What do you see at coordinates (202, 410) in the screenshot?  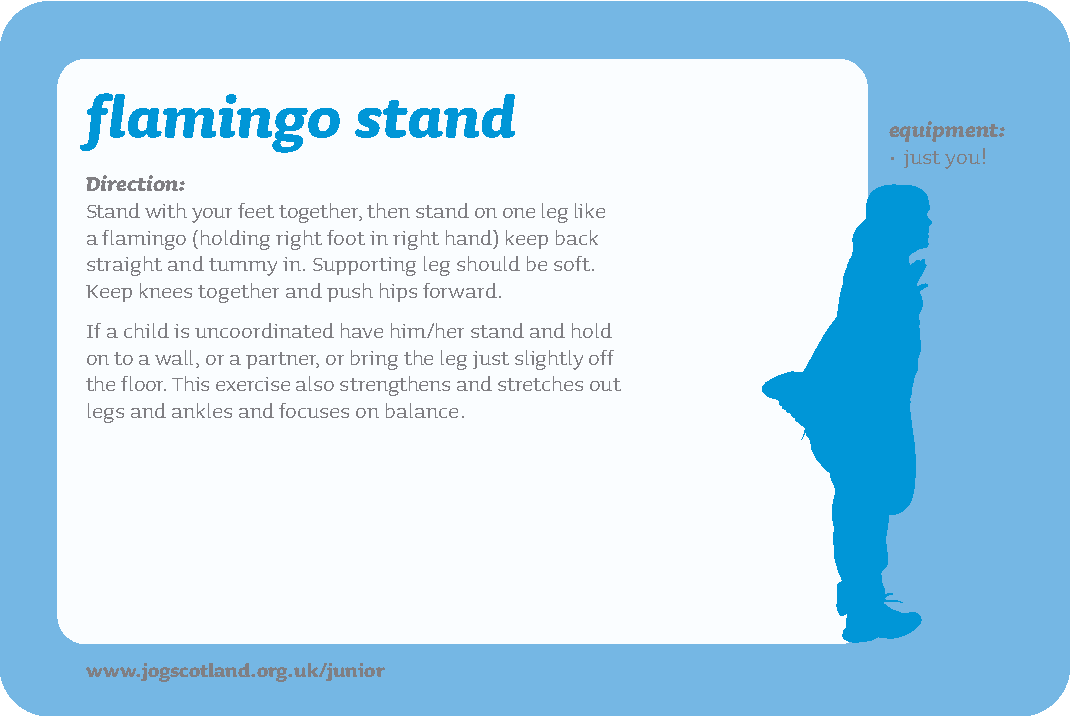 I see `ankles` at bounding box center [202, 410].
